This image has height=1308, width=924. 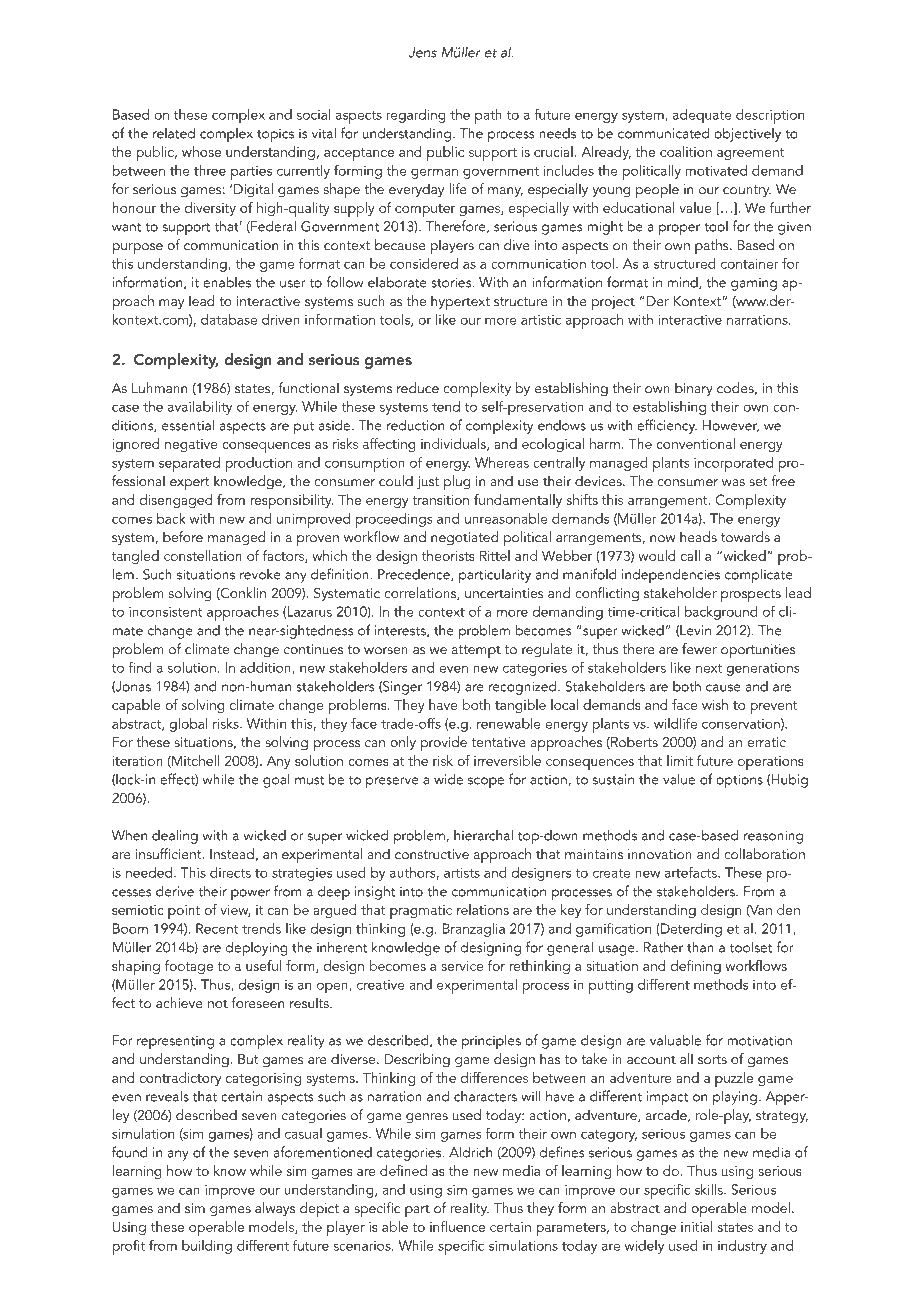 What do you see at coordinates (454, 444) in the image?
I see `individuals` at bounding box center [454, 444].
